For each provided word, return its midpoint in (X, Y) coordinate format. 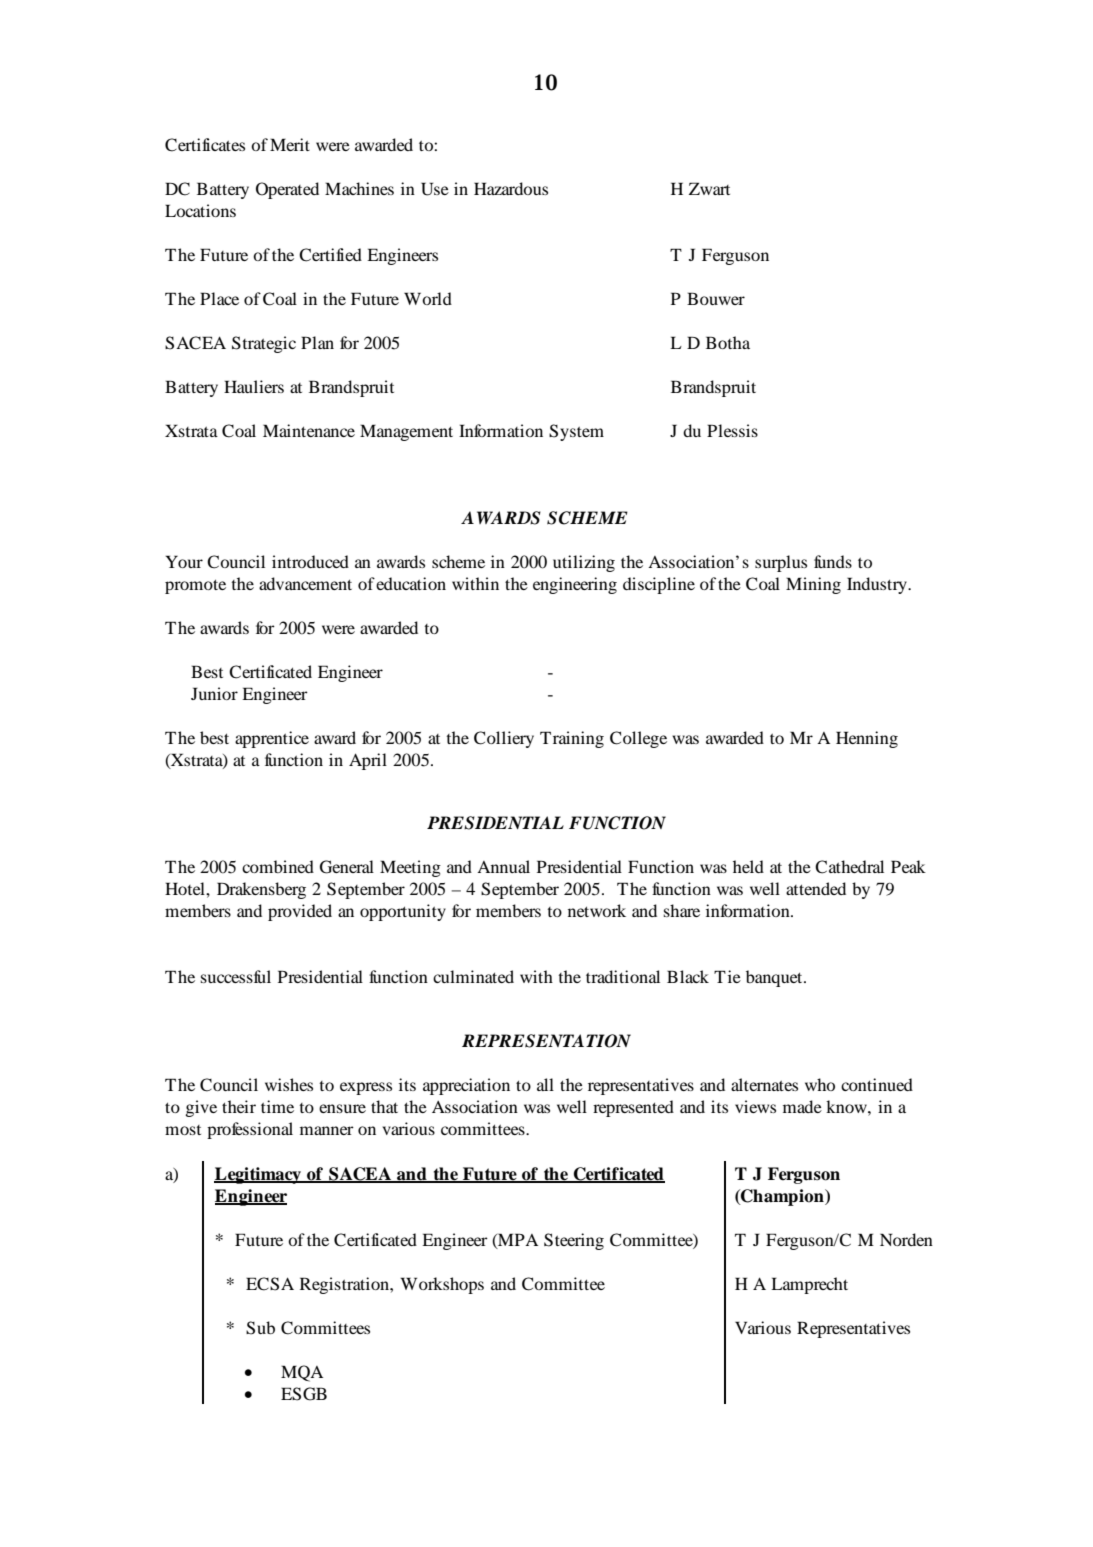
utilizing (584, 563)
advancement (305, 583)
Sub (260, 1328)
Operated (287, 190)
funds (833, 561)
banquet (775, 978)
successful (236, 976)
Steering (574, 1241)
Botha (728, 342)
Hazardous (511, 188)
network (597, 910)
